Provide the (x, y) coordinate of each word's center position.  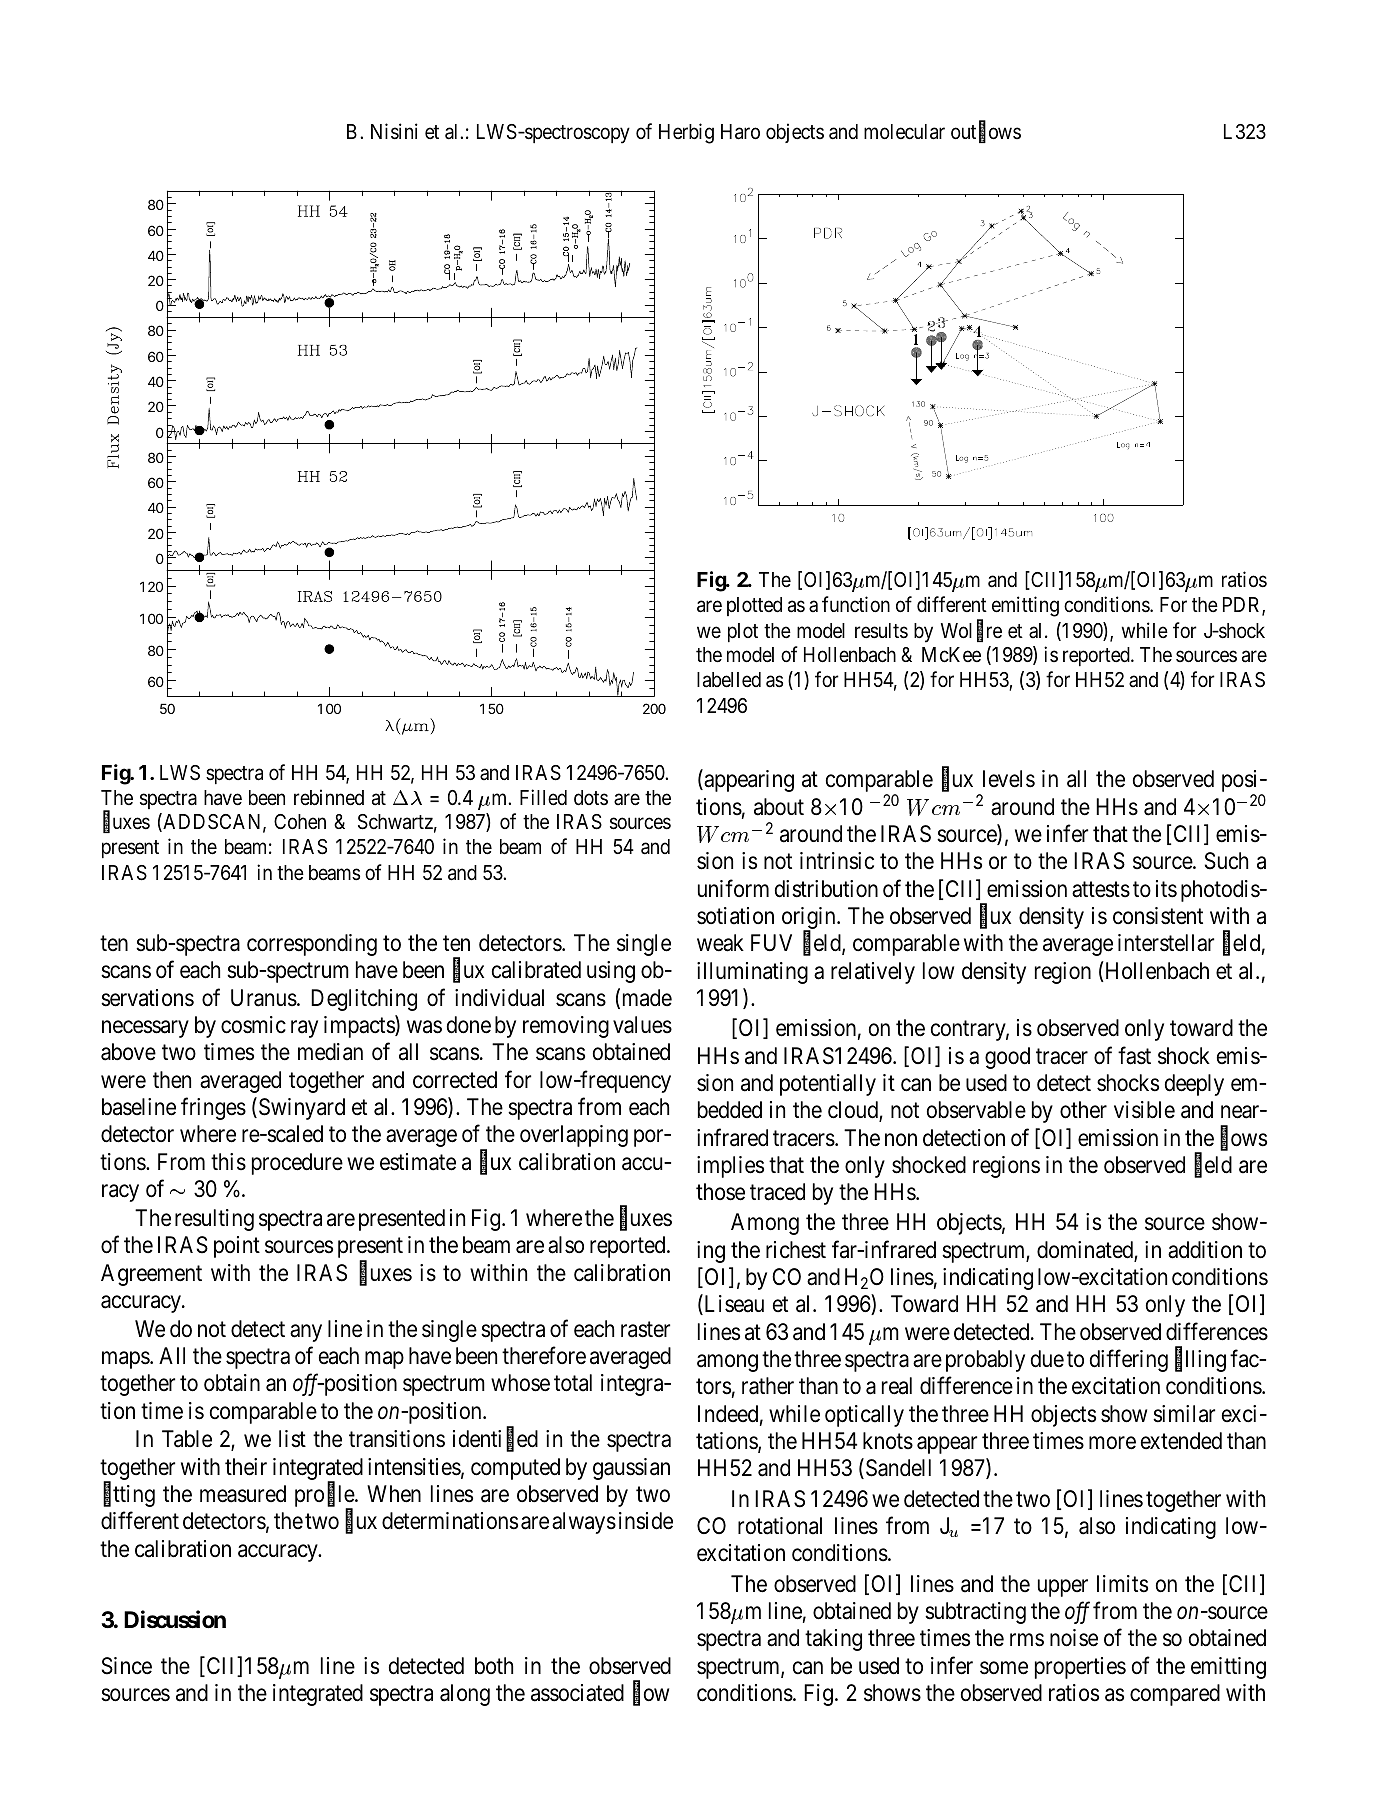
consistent (1158, 916)
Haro (740, 132)
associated (577, 1693)
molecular (904, 132)
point (237, 1247)
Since (127, 1666)
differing (1129, 1361)
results (881, 631)
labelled (729, 680)
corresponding (312, 945)
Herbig (686, 133)
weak (720, 943)
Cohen (300, 822)
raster (645, 1330)
